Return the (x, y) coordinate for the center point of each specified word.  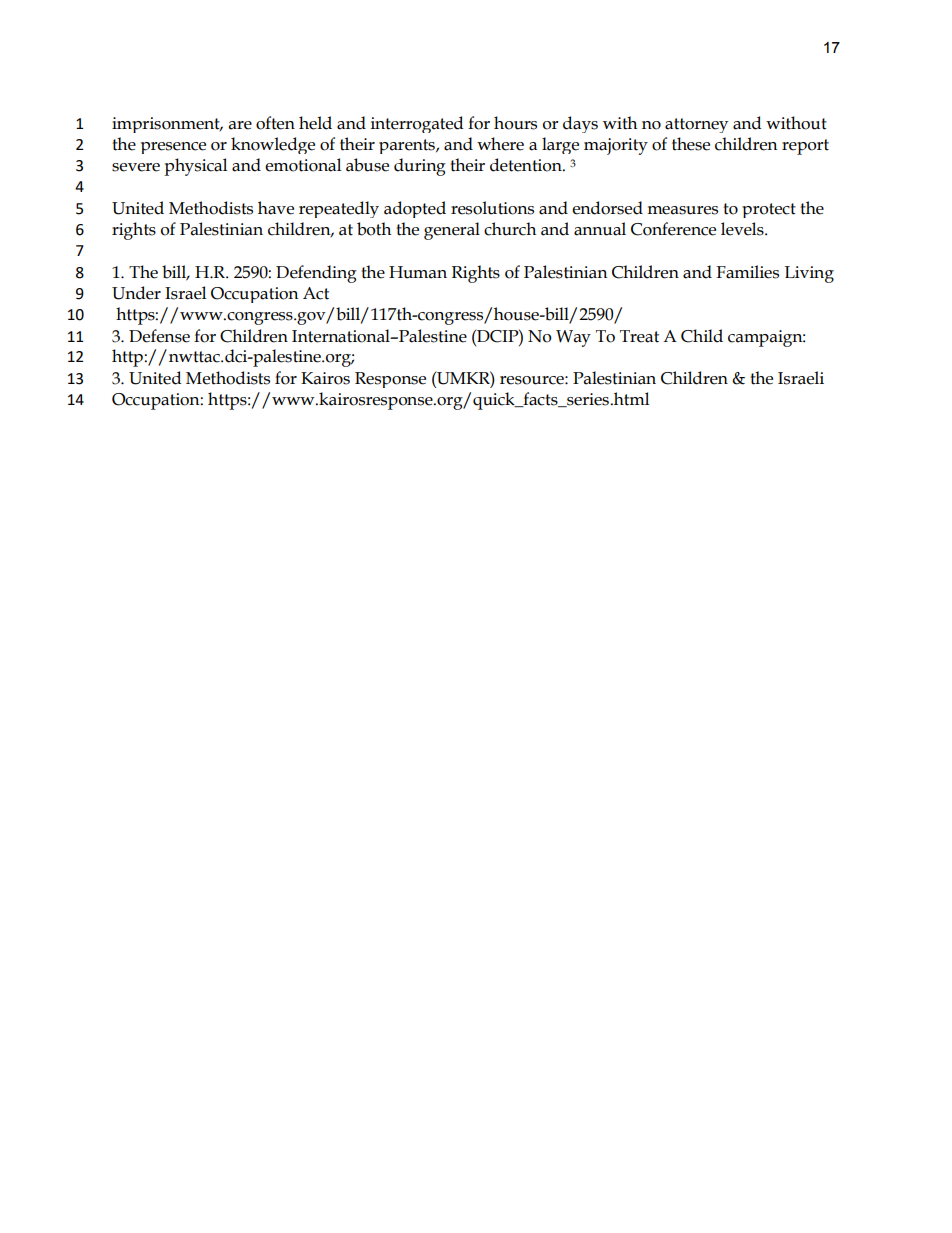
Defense (159, 336)
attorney (696, 125)
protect (769, 210)
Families (747, 272)
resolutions (492, 208)
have (276, 208)
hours (515, 123)
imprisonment (167, 125)
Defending (316, 274)
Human (418, 272)
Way (573, 338)
